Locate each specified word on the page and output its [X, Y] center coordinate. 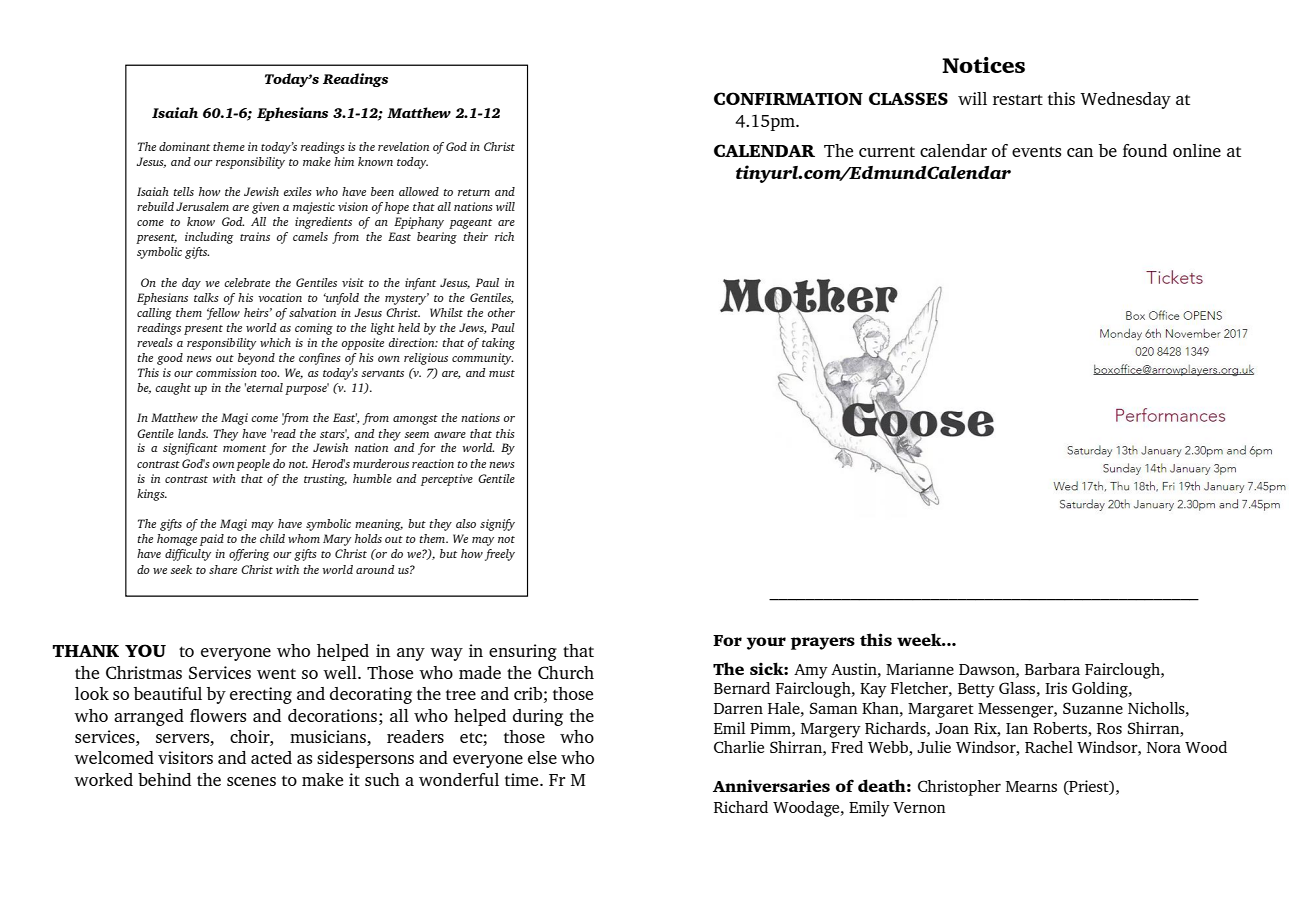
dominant [184, 146]
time [523, 779]
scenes [251, 781]
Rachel [1049, 747]
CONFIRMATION [788, 98]
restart [1018, 99]
